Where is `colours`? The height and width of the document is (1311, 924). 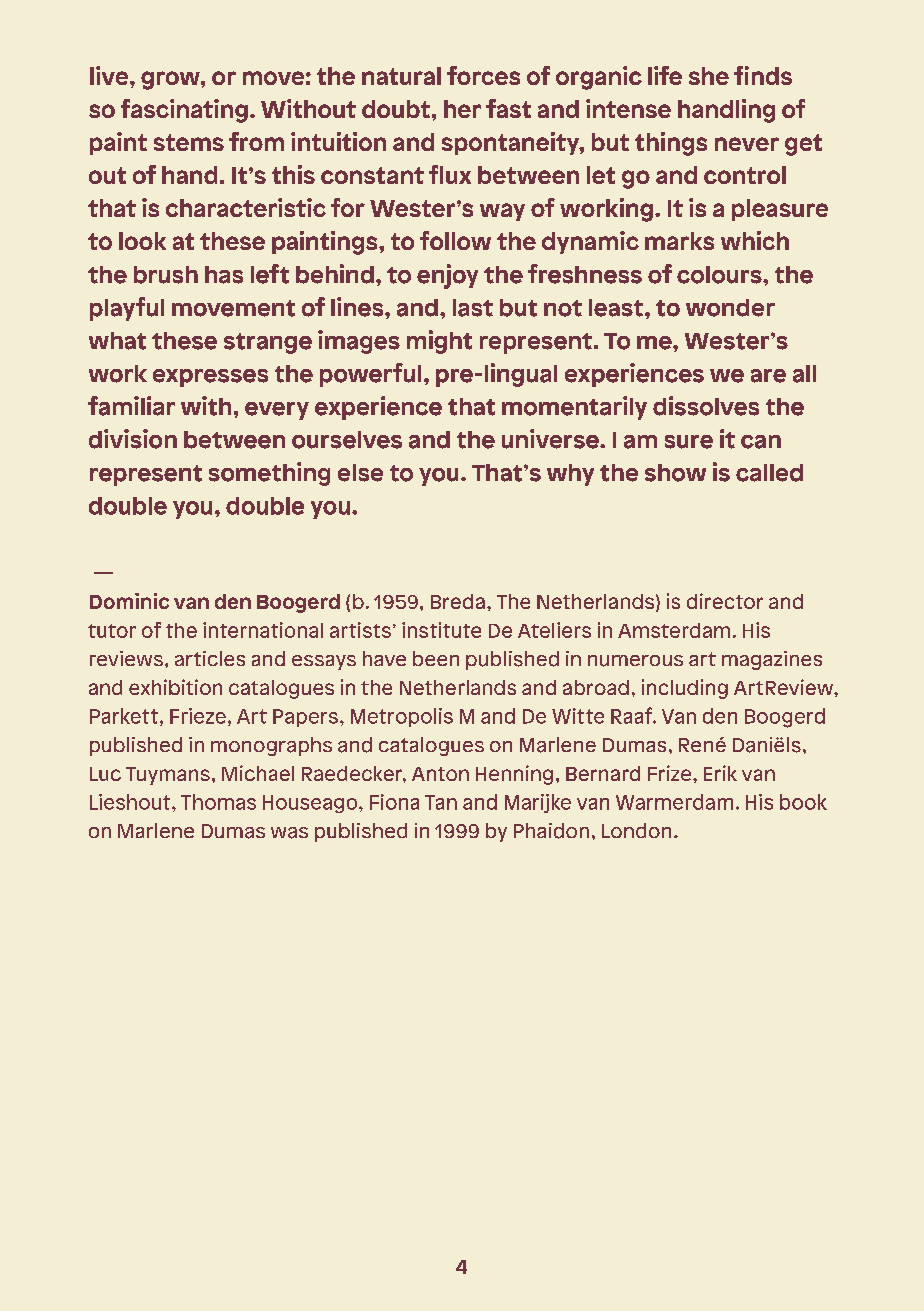 colours is located at coordinates (720, 275).
